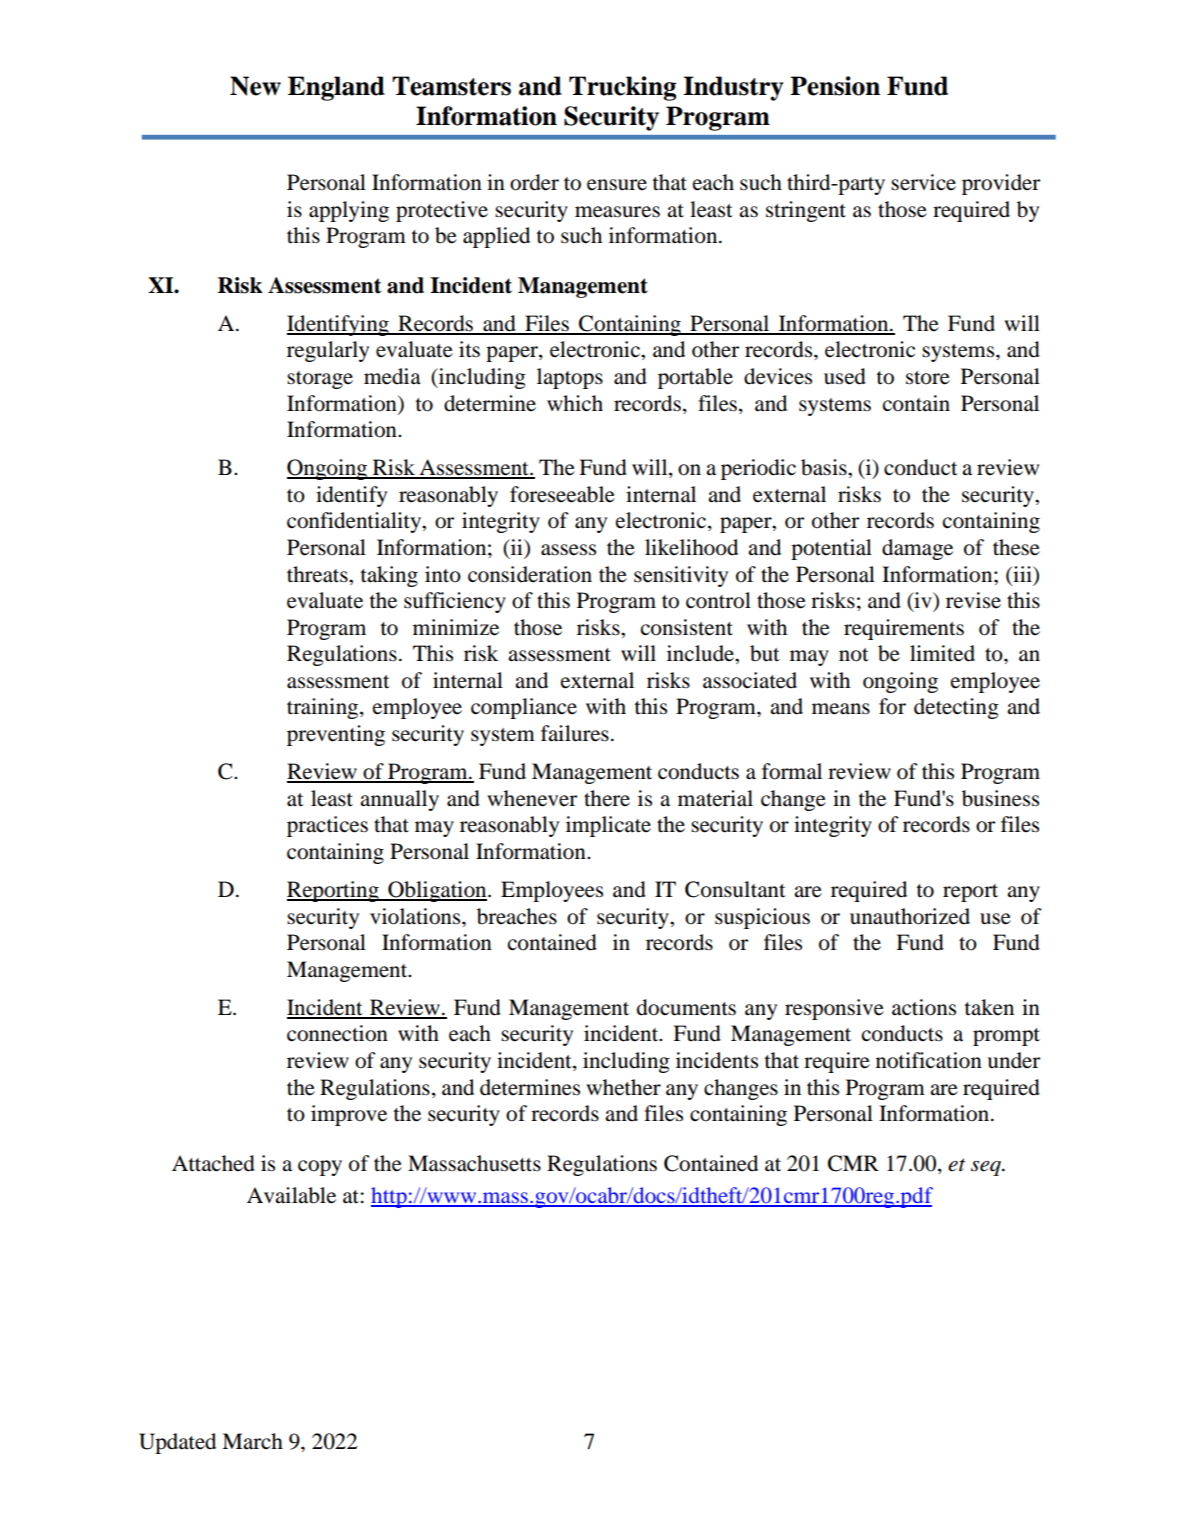 Image resolution: width=1179 pixels, height=1525 pixels. What do you see at coordinates (607, 798) in the screenshot?
I see `there` at bounding box center [607, 798].
